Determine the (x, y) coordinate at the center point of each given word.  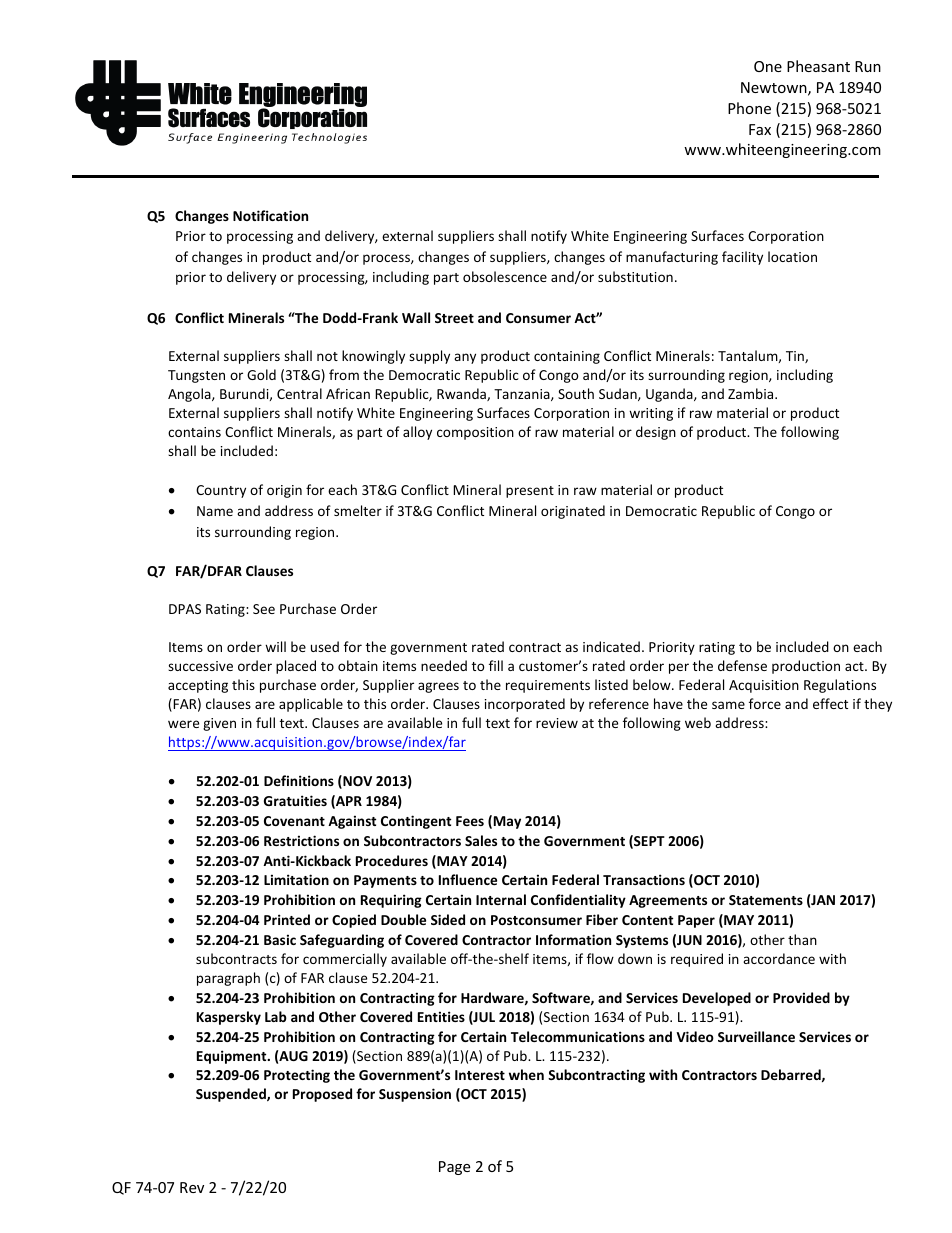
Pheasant (818, 66)
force (765, 703)
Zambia (752, 393)
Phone (749, 108)
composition (475, 433)
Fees (470, 821)
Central (299, 393)
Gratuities (295, 800)
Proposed (322, 1095)
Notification (270, 215)
